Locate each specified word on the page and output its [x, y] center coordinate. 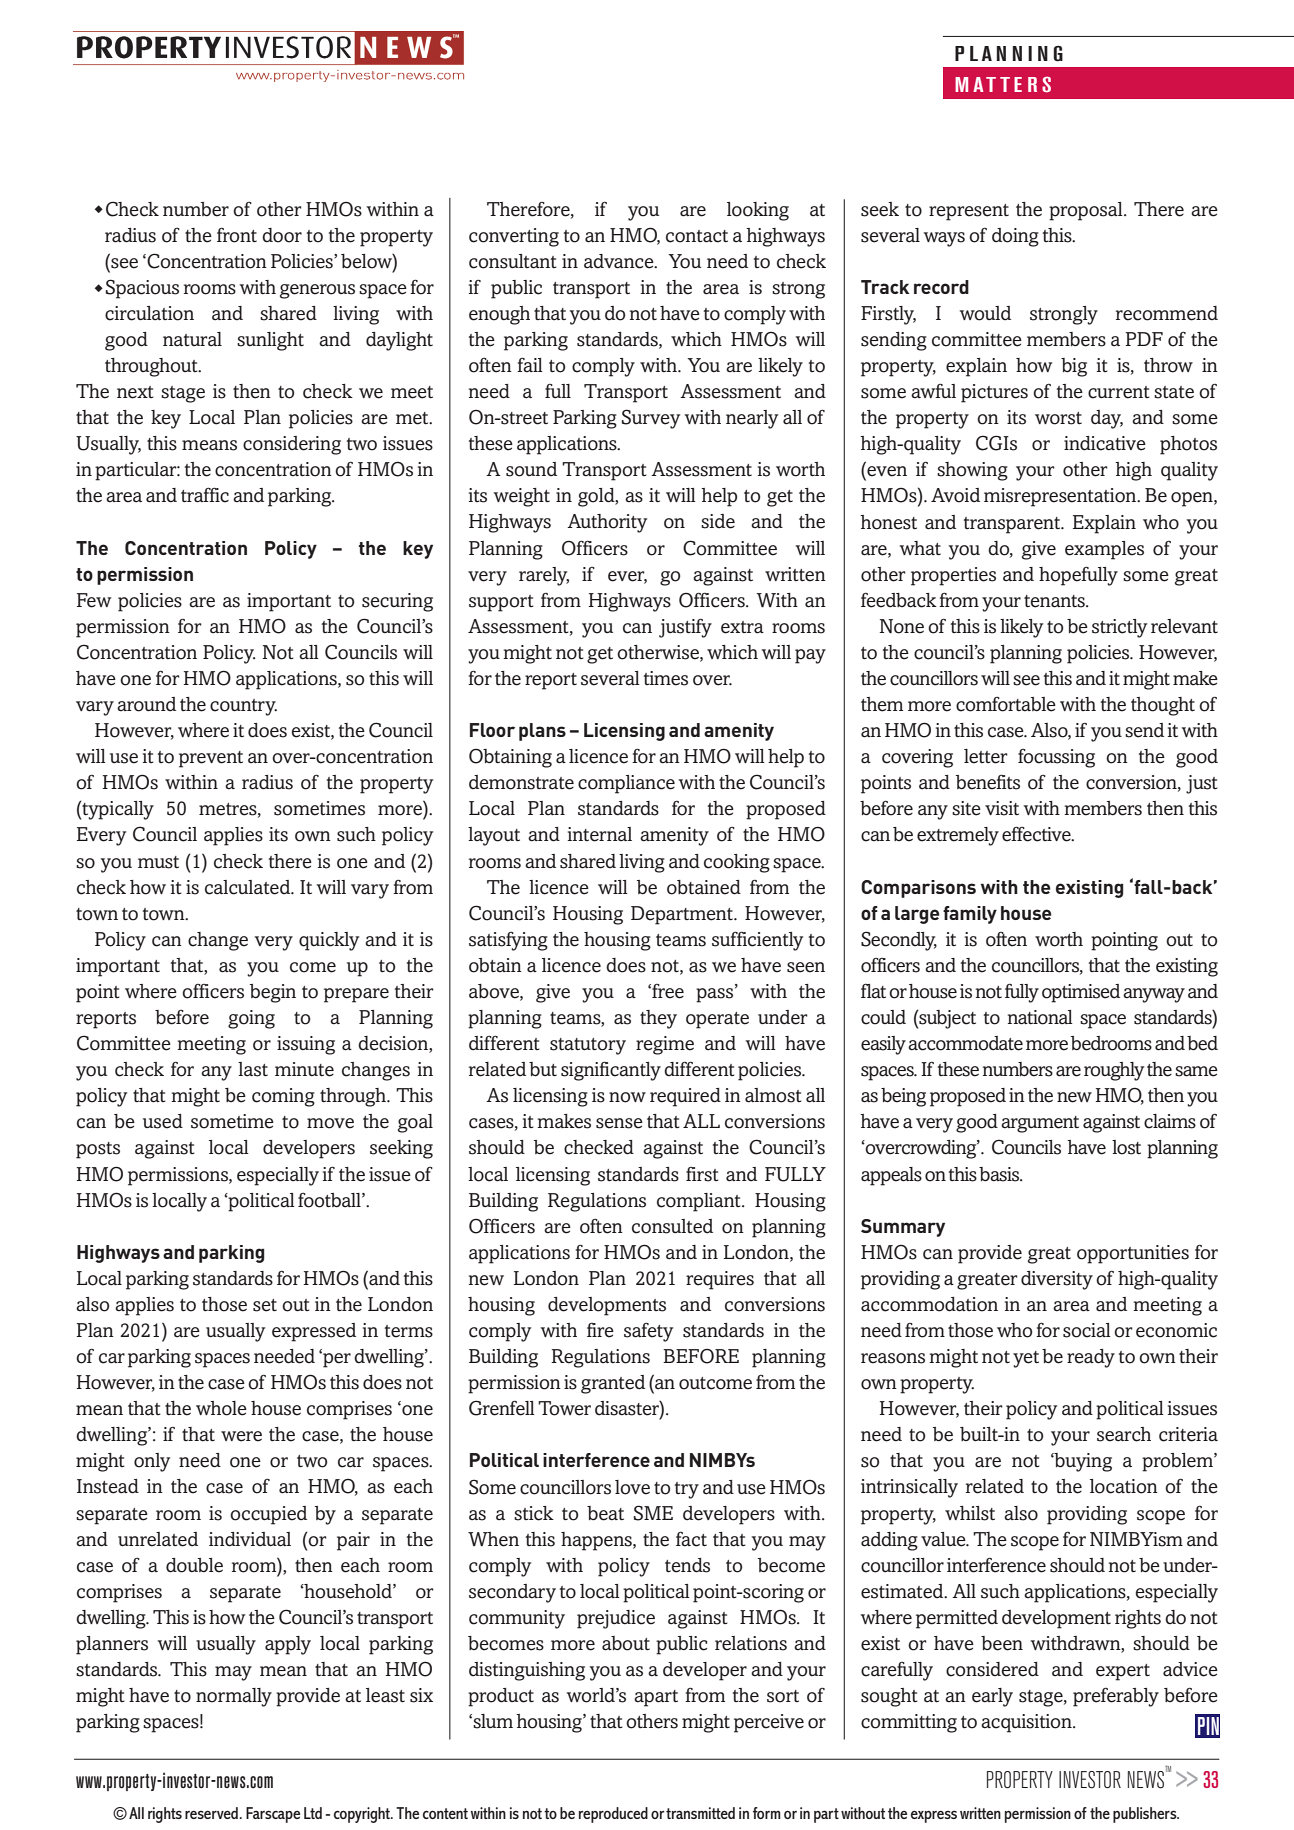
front [237, 235]
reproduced [613, 1815]
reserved [211, 1813]
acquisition [1027, 1723]
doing [1015, 237]
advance [620, 261]
